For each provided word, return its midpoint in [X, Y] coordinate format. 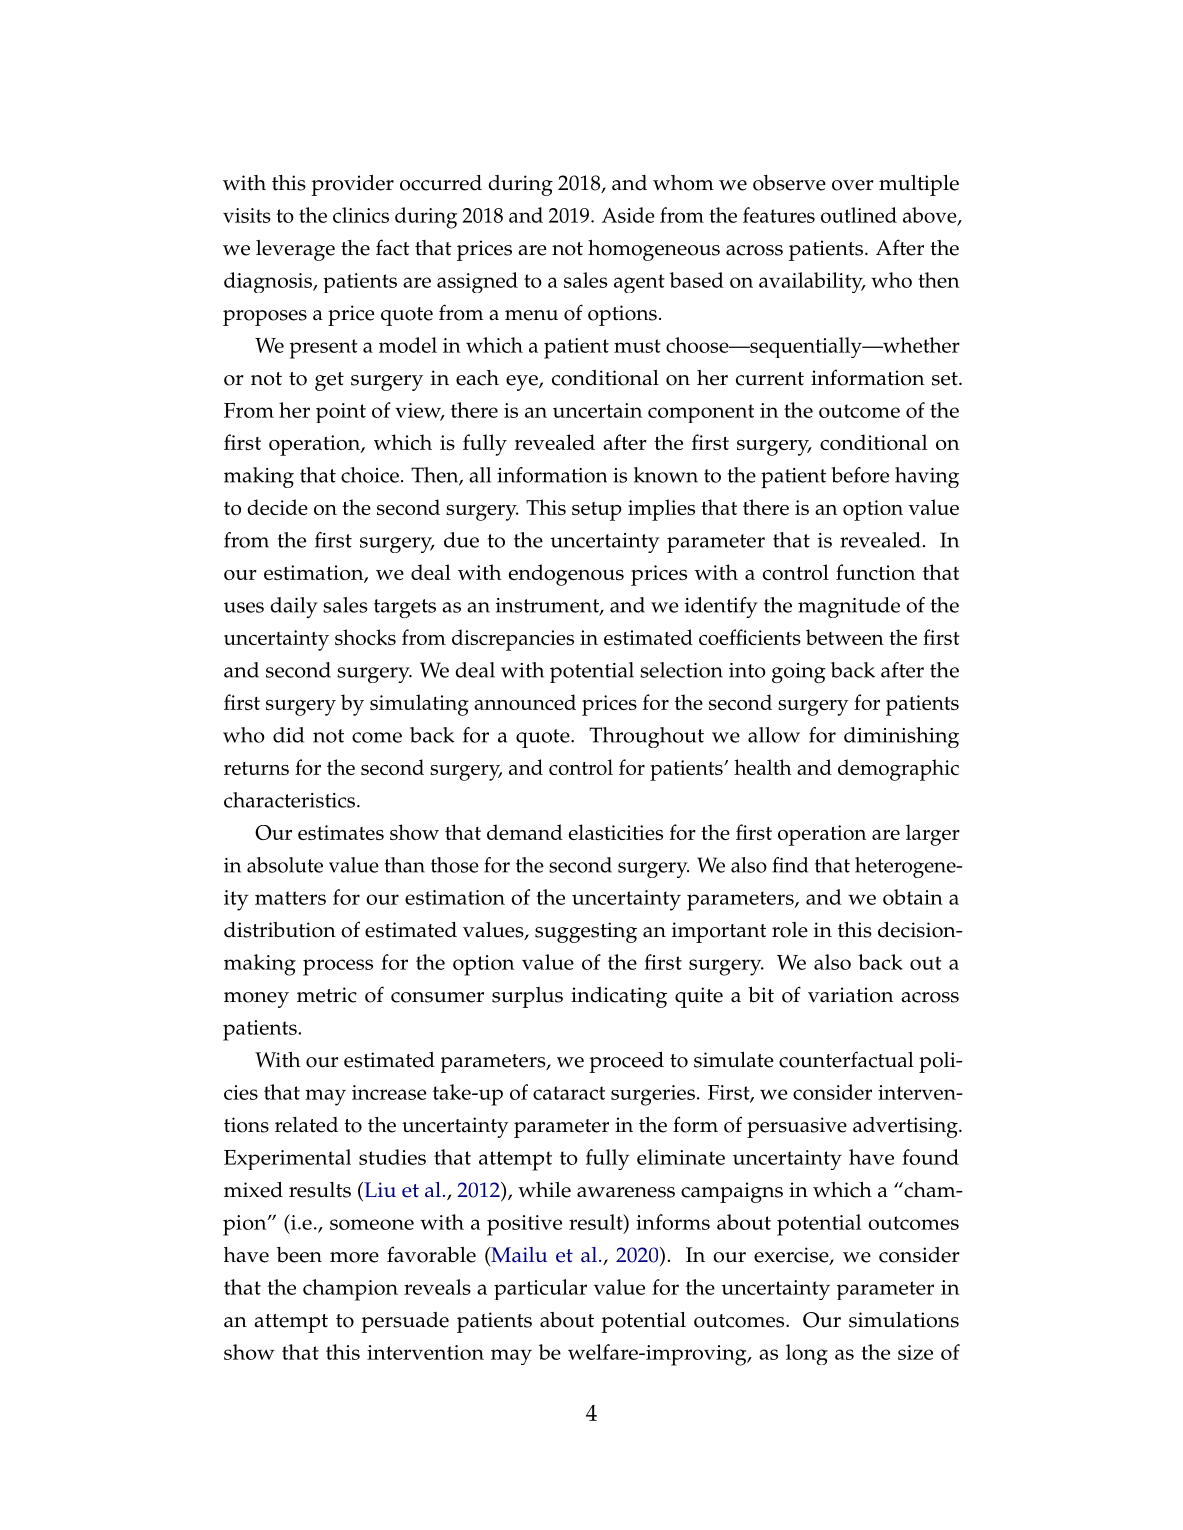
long [807, 1354]
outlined [859, 215]
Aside [628, 215]
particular [540, 1289]
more [354, 1257]
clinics [361, 215]
